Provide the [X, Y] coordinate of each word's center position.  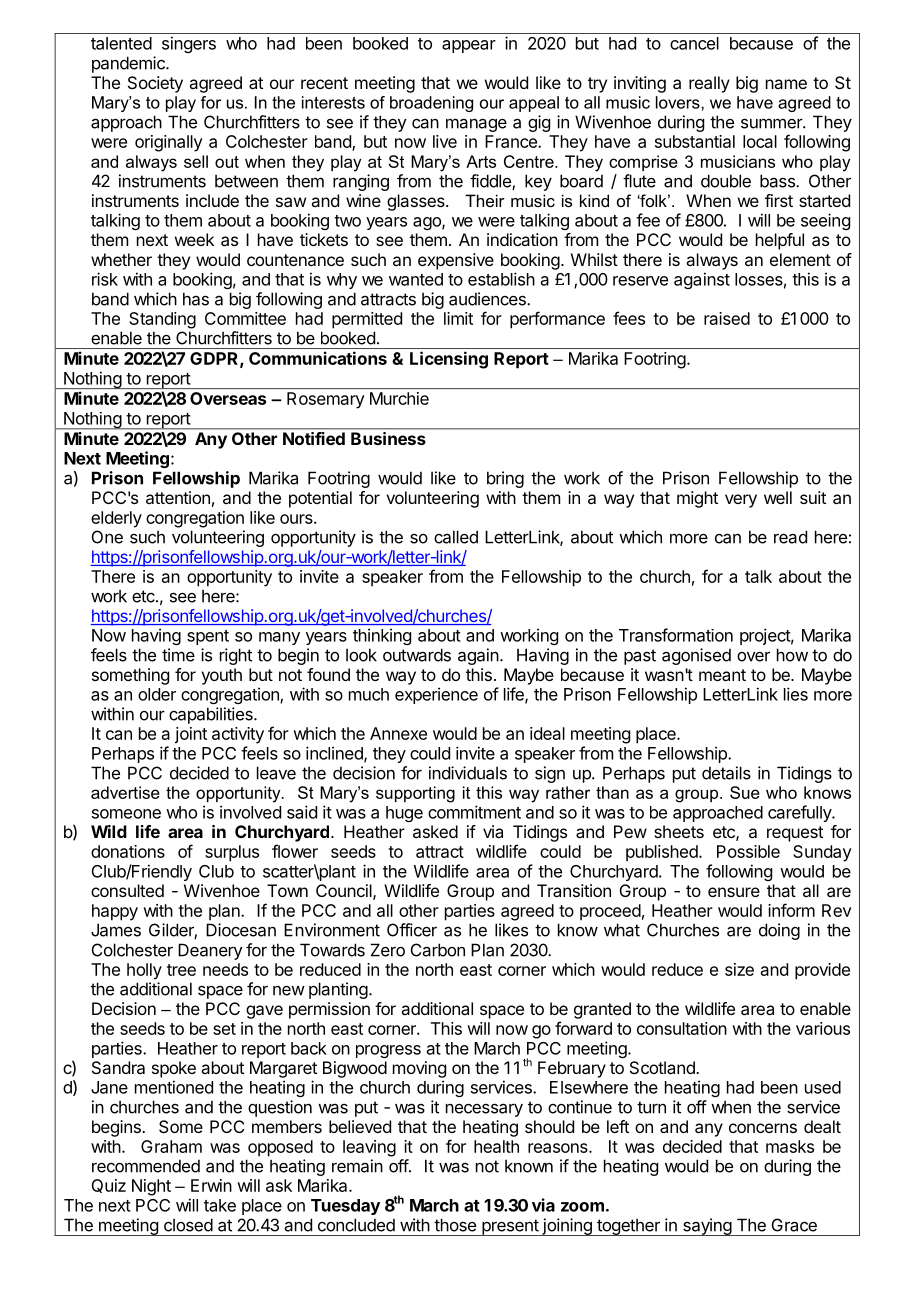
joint [191, 735]
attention [178, 497]
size [739, 969]
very [741, 501]
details [726, 773]
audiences [488, 299]
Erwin [211, 1185]
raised [727, 318]
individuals [468, 773]
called [456, 537]
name [786, 84]
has [196, 299]
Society [155, 84]
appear [469, 46]
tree [181, 970]
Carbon [438, 950]
